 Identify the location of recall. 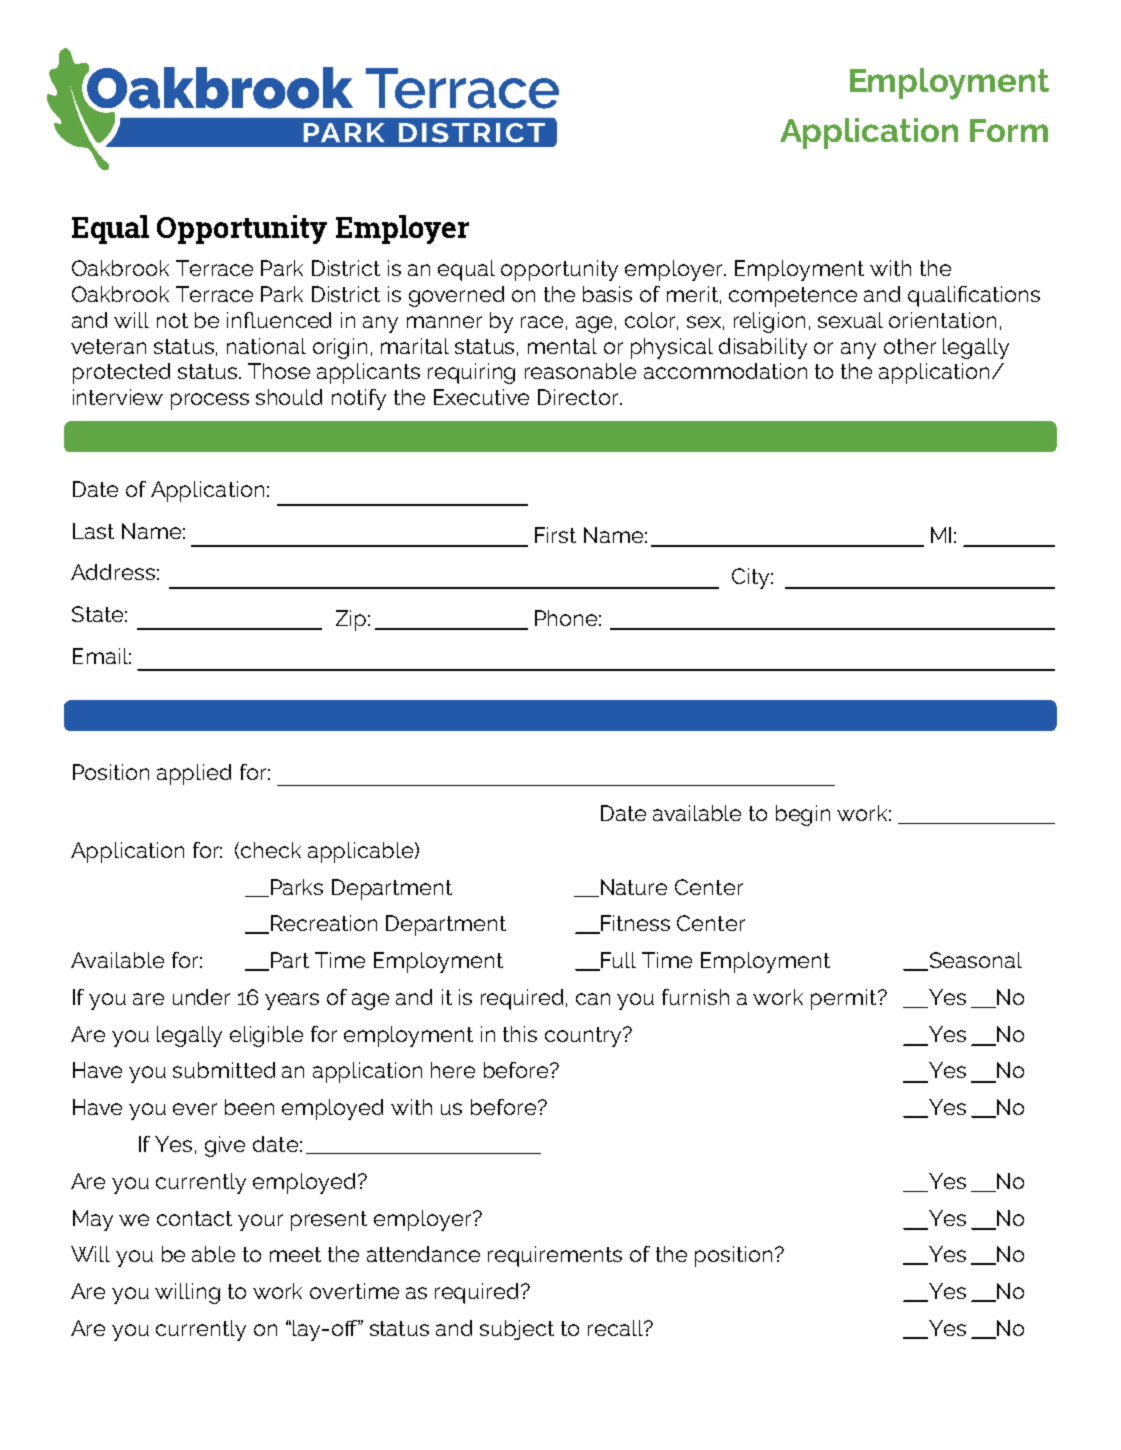
(616, 1328).
